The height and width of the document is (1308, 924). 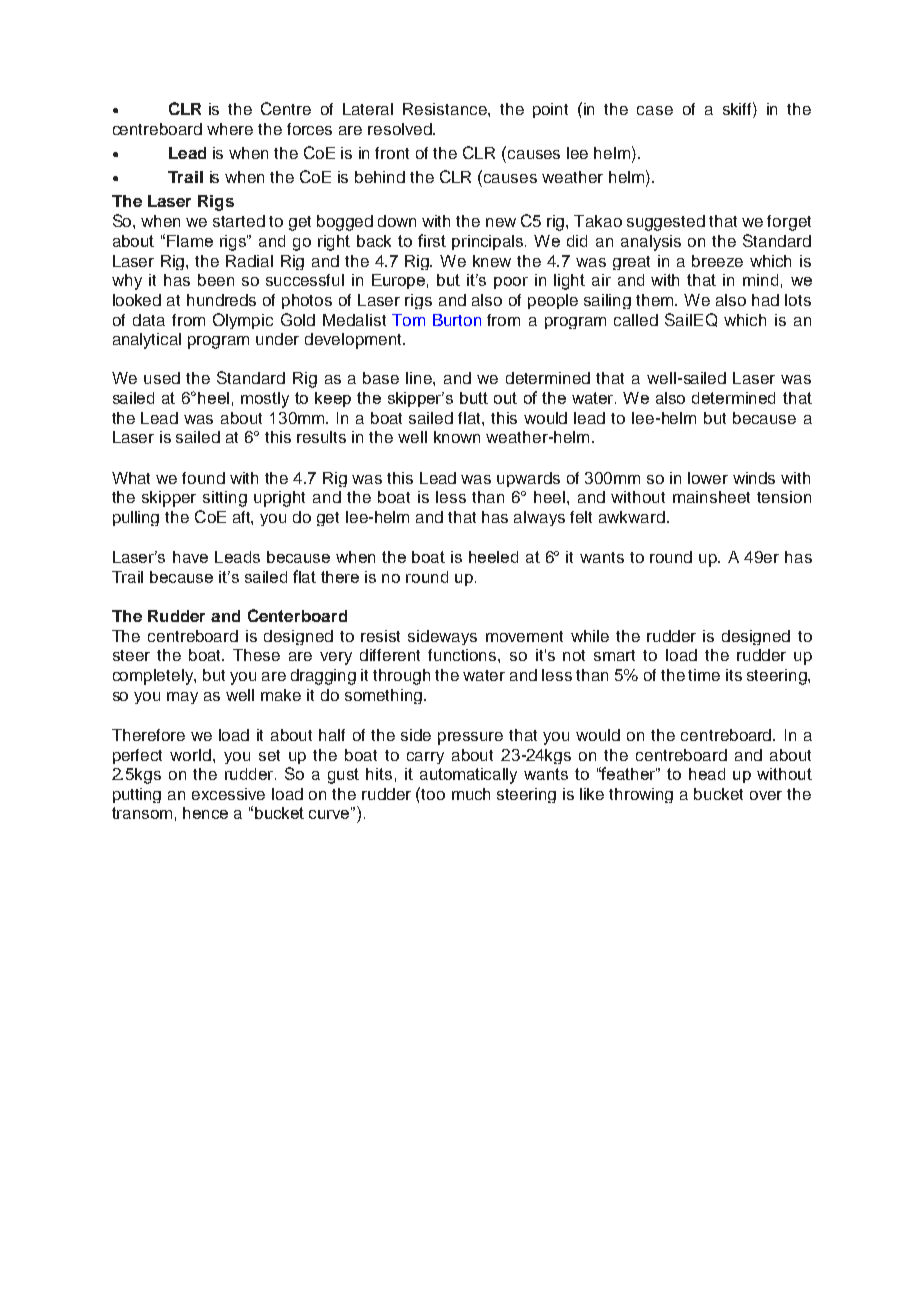 I want to click on excessive, so click(x=228, y=794).
